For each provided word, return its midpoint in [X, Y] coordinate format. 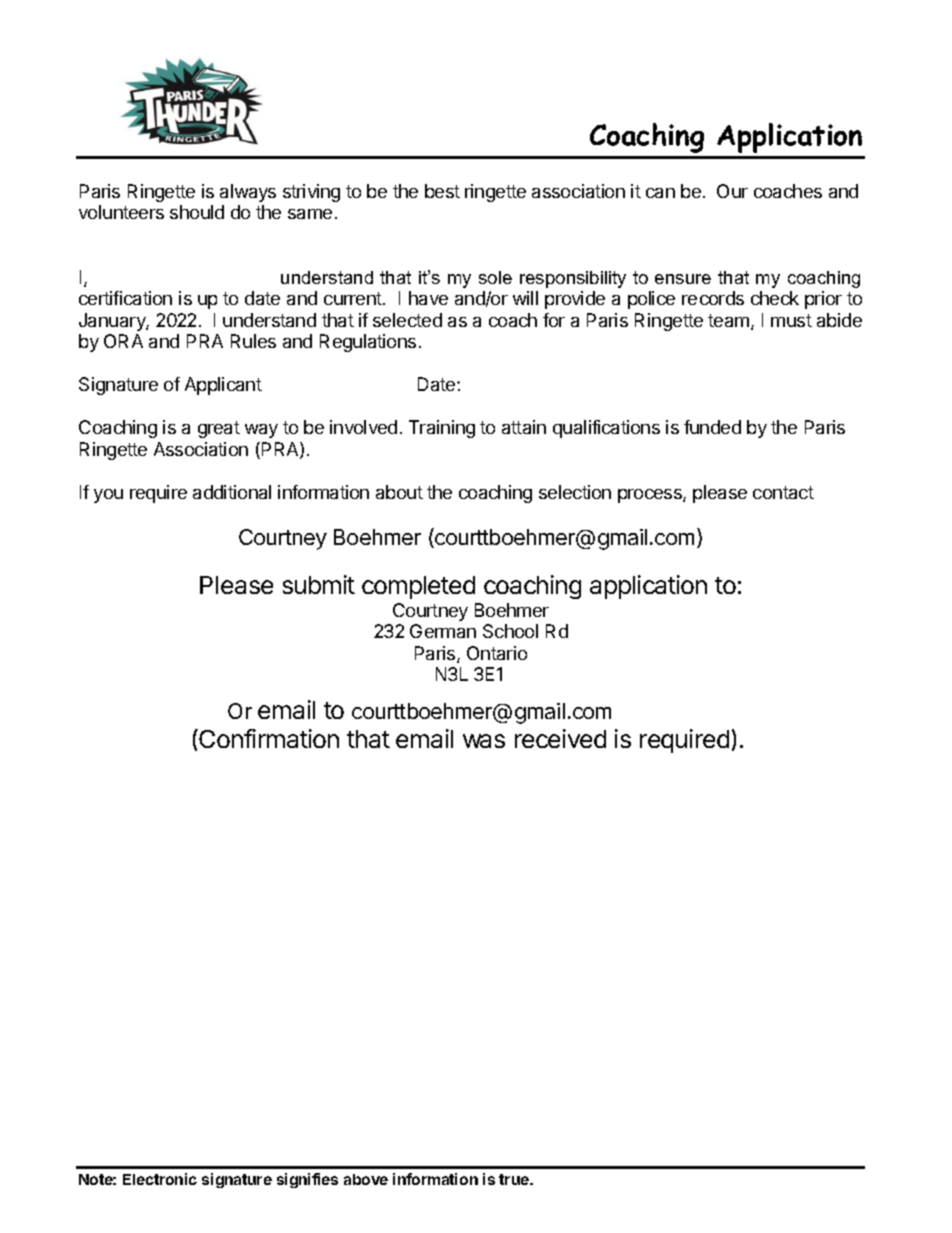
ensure [683, 279]
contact [783, 492]
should [197, 212]
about [399, 492]
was [484, 741]
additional [232, 492]
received [560, 738]
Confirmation [268, 738]
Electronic [160, 1179]
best [442, 191]
